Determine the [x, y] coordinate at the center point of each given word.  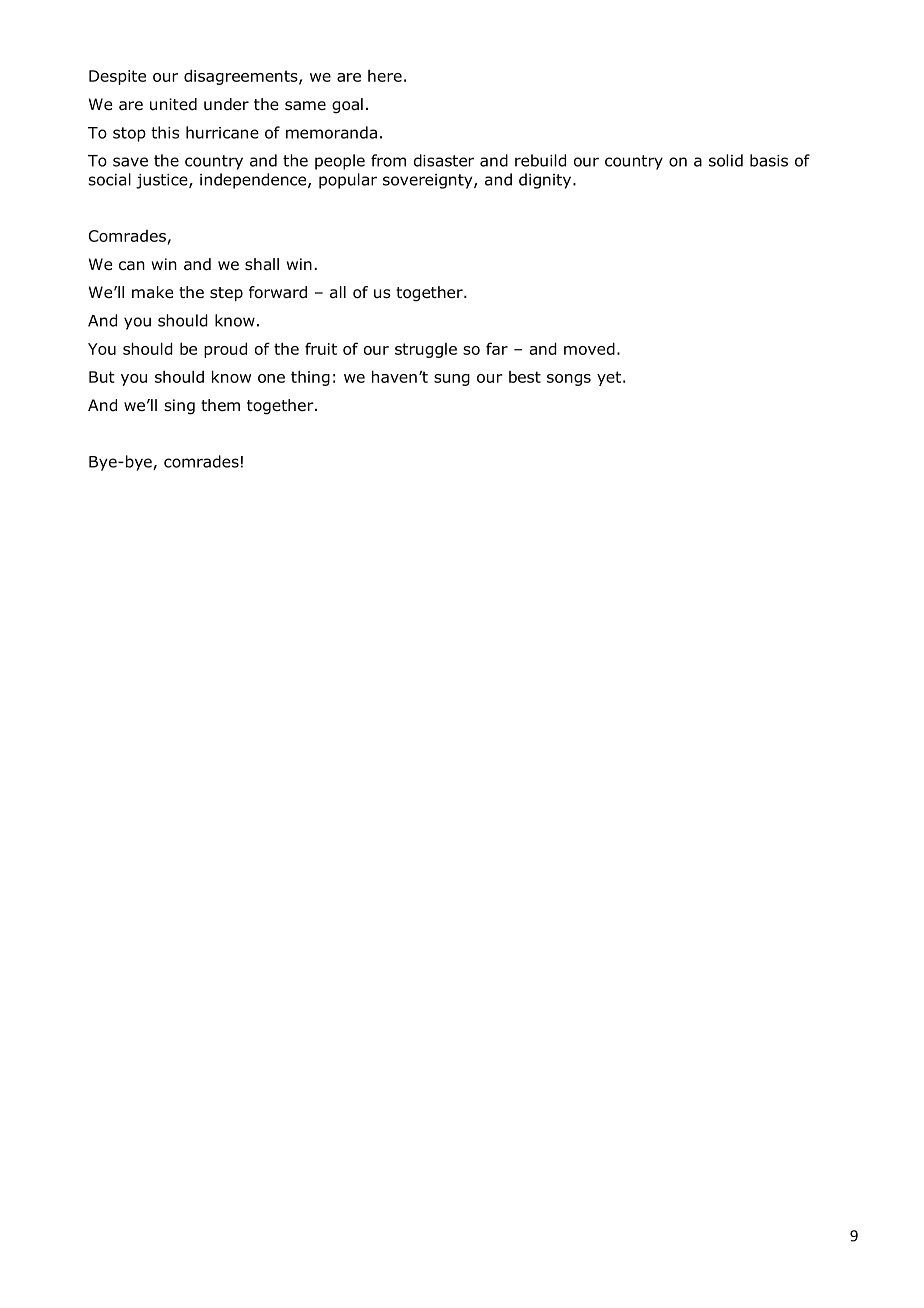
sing [179, 407]
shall [262, 264]
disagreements [242, 77]
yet [609, 378]
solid [726, 160]
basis [769, 160]
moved [589, 348]
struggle [426, 350]
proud [225, 350]
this [165, 132]
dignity [546, 181]
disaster [444, 160]
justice [163, 181]
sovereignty [429, 181]
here [385, 76]
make [152, 292]
